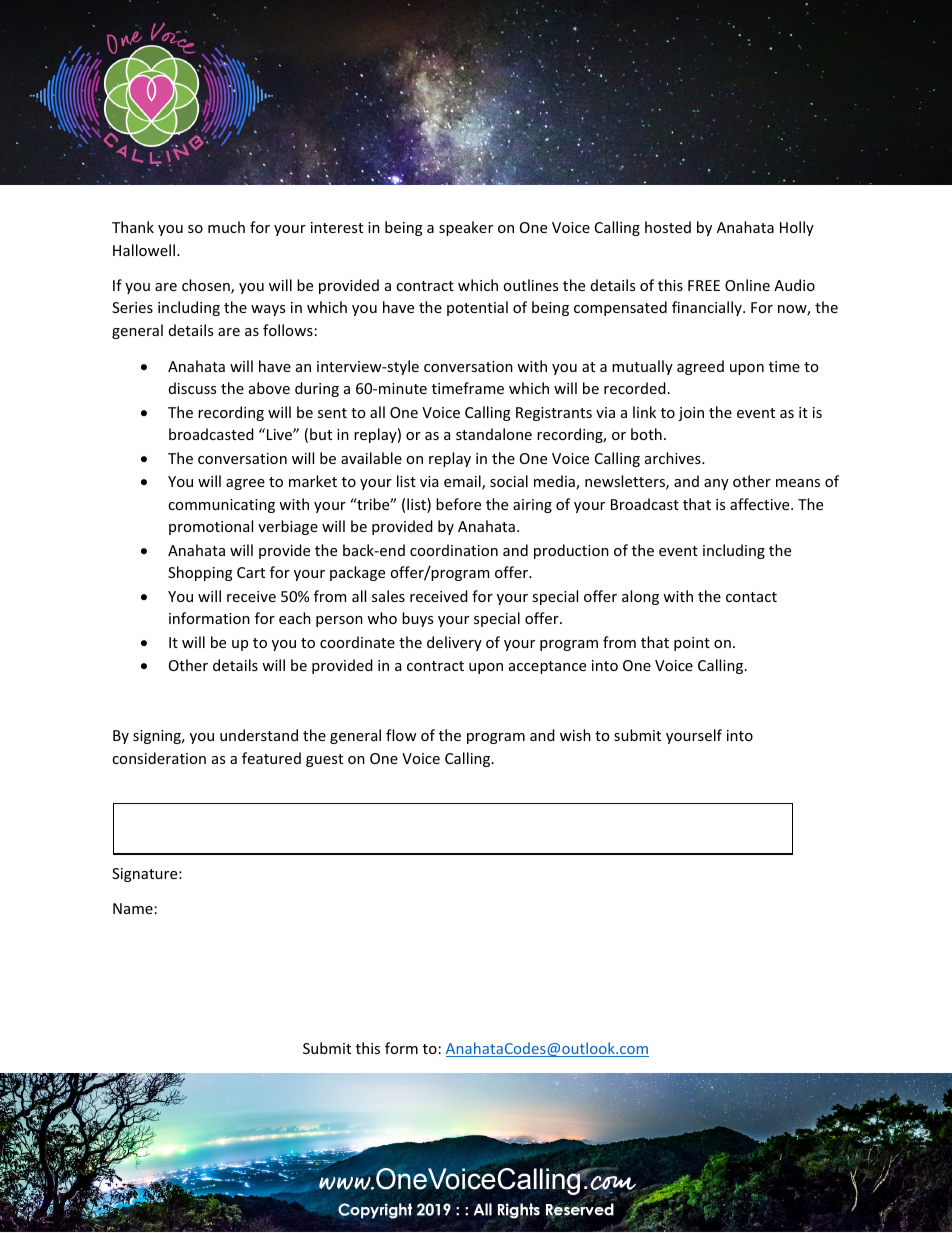  What do you see at coordinates (259, 735) in the image?
I see `understand` at bounding box center [259, 735].
